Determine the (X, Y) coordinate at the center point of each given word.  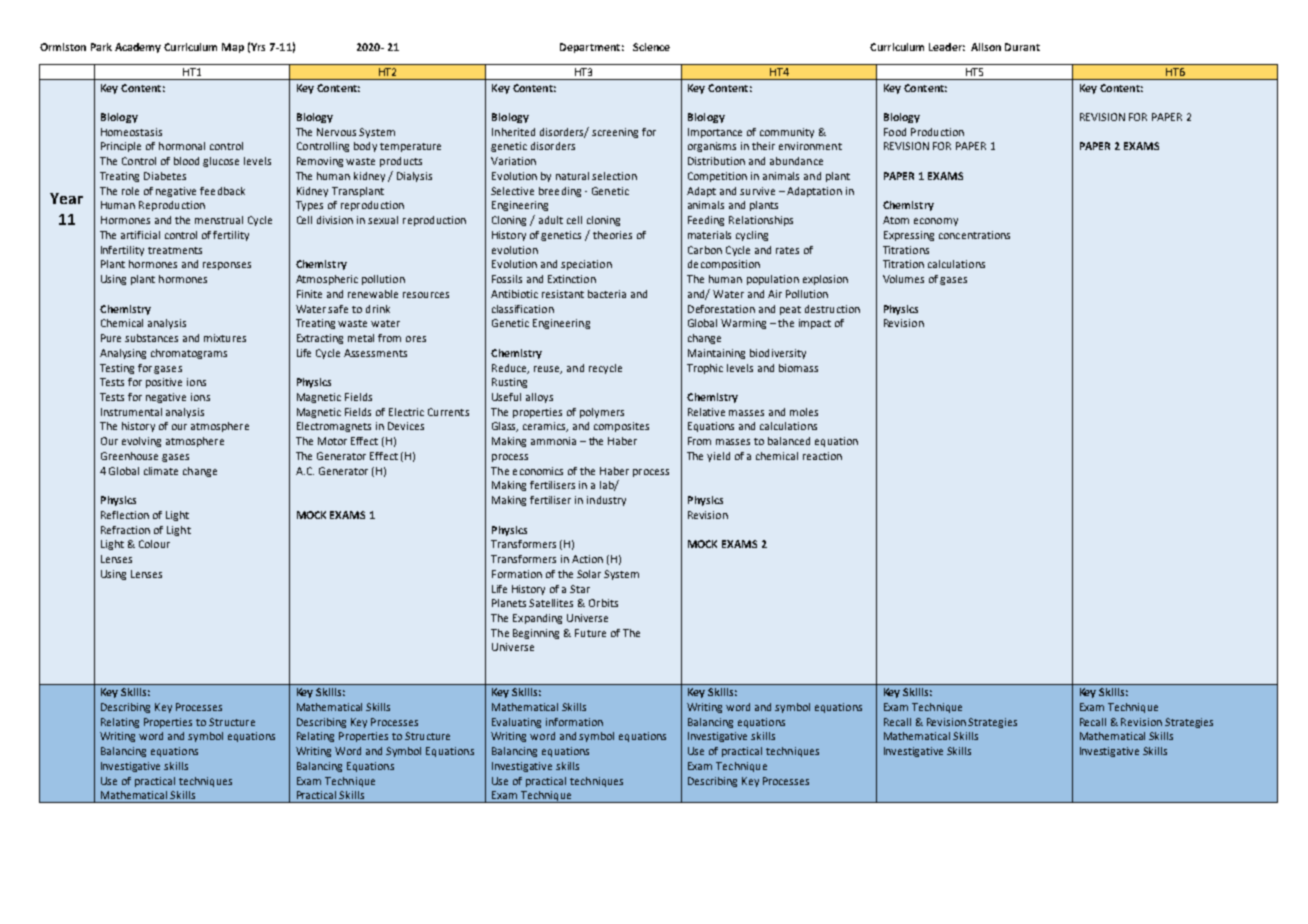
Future (590, 633)
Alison (986, 47)
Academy (138, 48)
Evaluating (516, 723)
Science (651, 47)
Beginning (536, 634)
